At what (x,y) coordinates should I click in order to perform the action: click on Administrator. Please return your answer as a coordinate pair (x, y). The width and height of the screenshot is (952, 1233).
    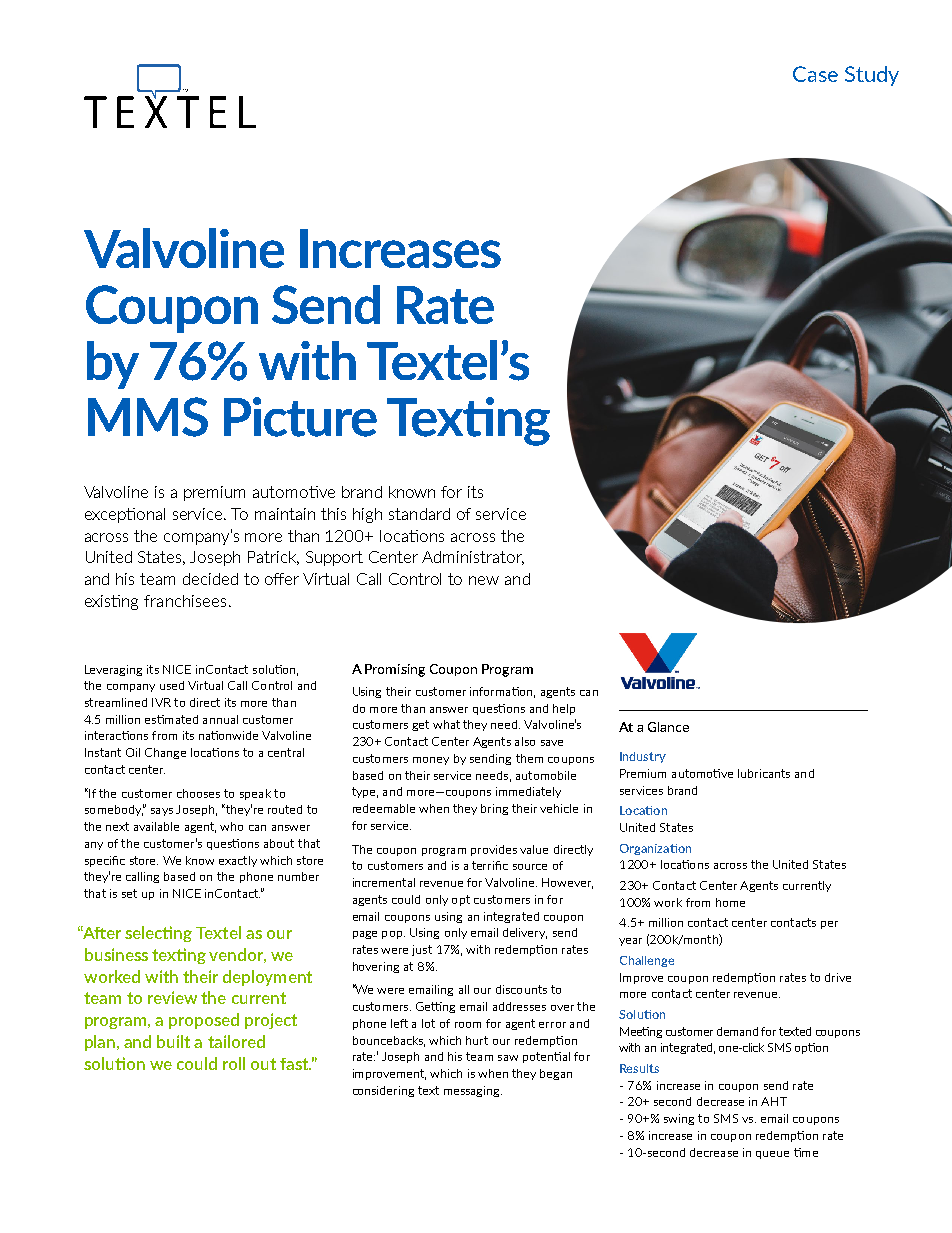
    Looking at the image, I should click on (473, 558).
